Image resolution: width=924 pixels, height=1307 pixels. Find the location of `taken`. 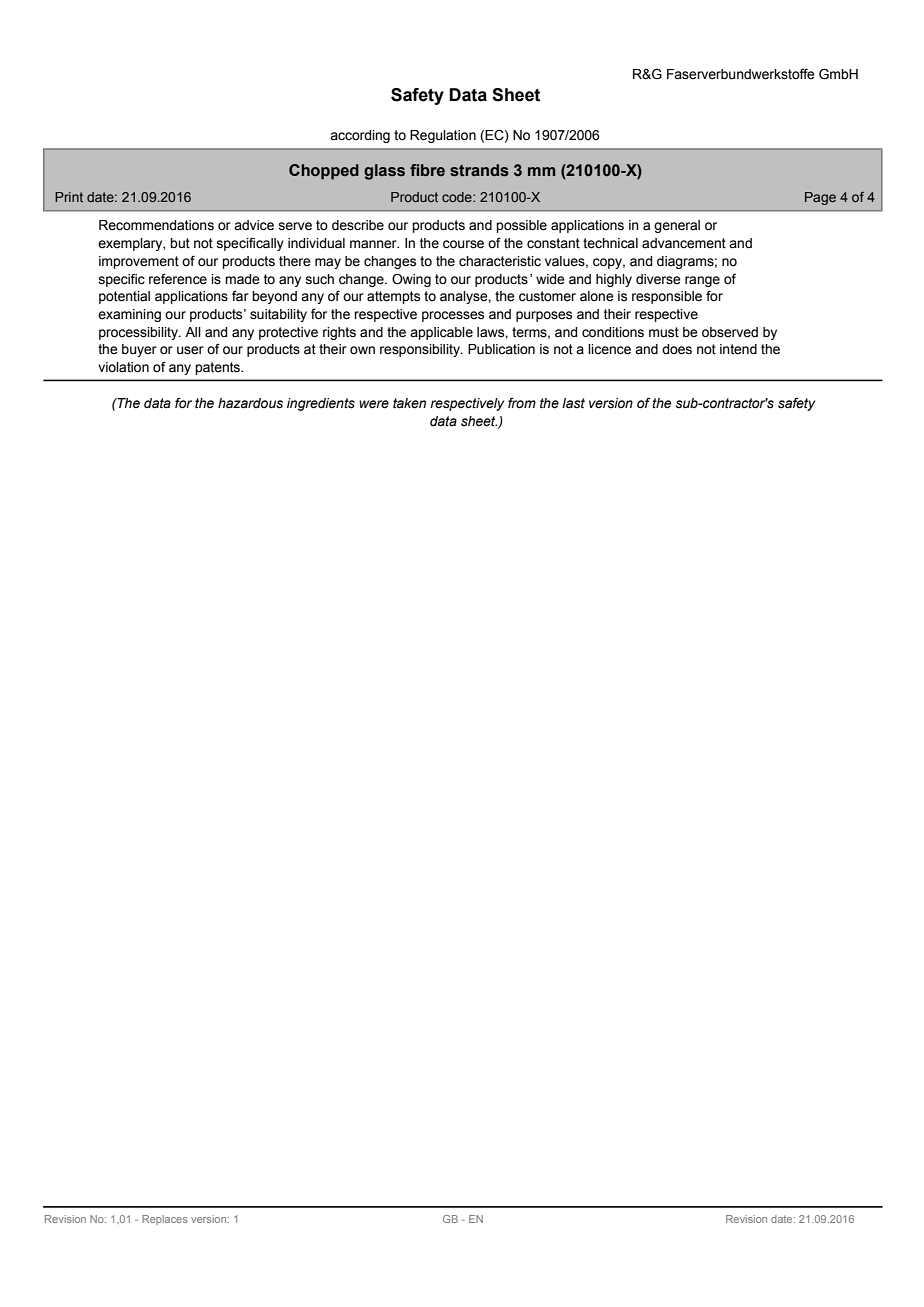

taken is located at coordinates (409, 403).
